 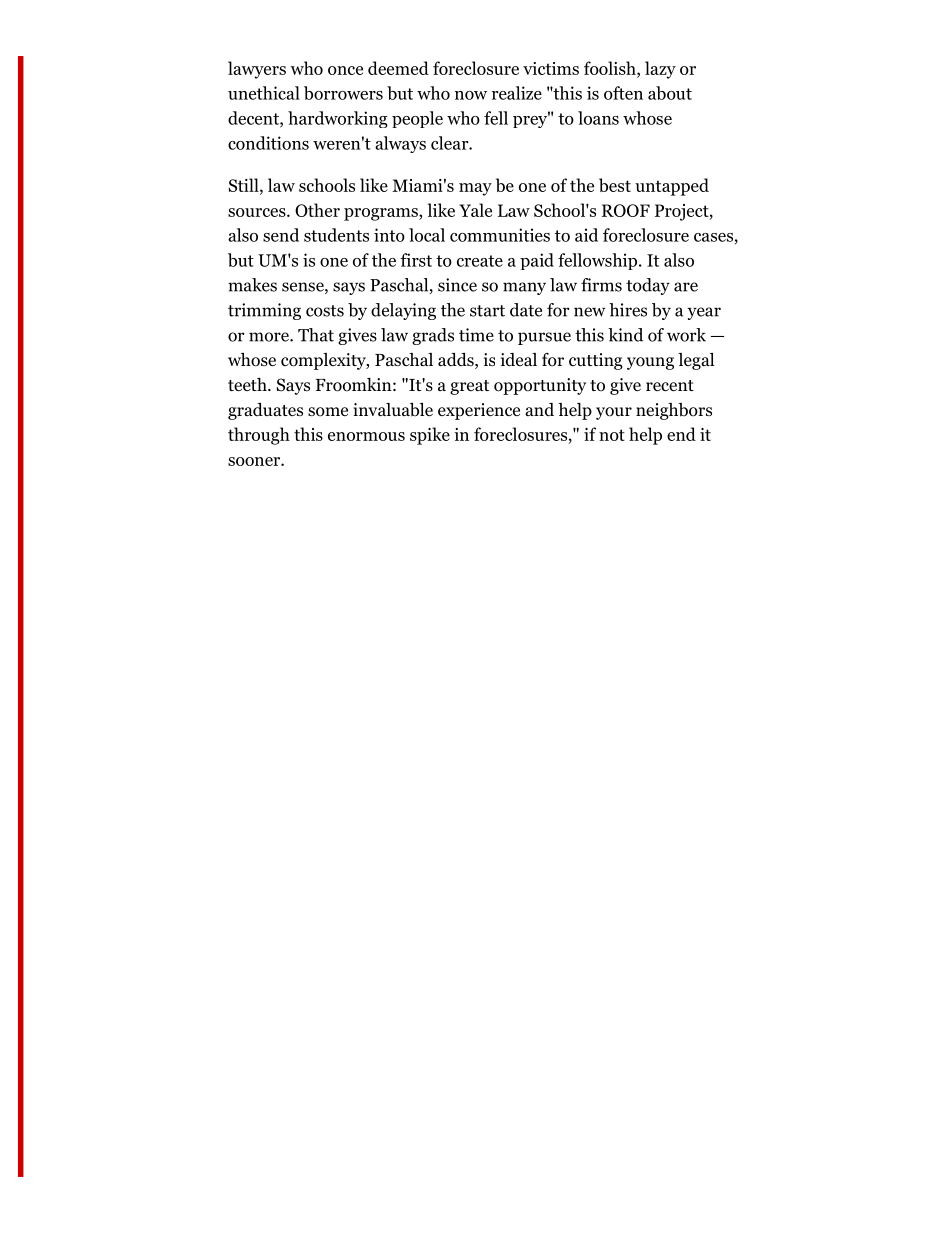 What do you see at coordinates (328, 412) in the screenshot?
I see `some` at bounding box center [328, 412].
